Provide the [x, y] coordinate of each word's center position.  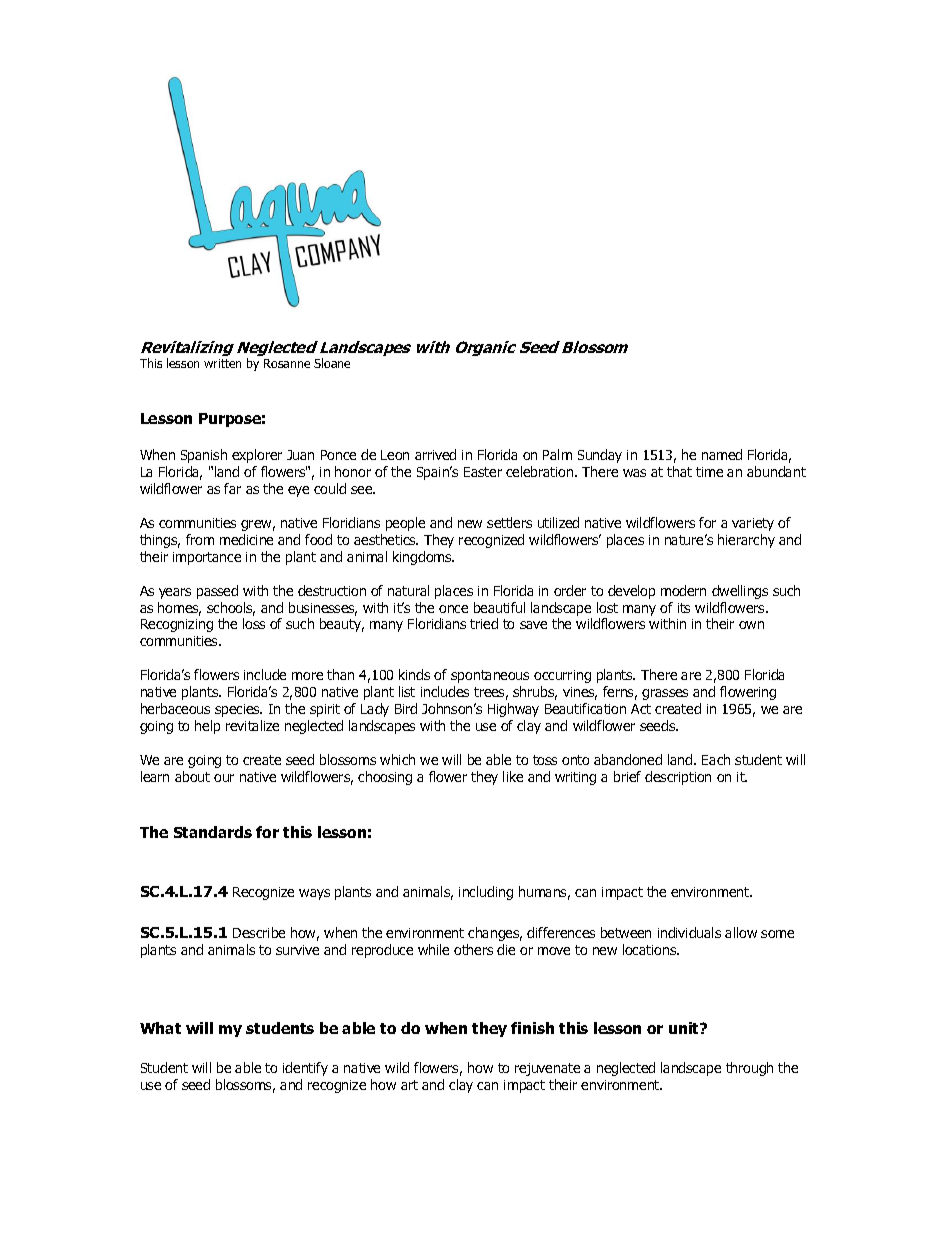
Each [716, 759]
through [749, 1069]
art [409, 1085]
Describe [259, 932]
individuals [689, 932]
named [722, 454]
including [486, 893]
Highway [513, 710]
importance [207, 558]
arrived [435, 454]
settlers [509, 522]
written [222, 363]
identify [305, 1069]
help [207, 727]
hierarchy [746, 541]
